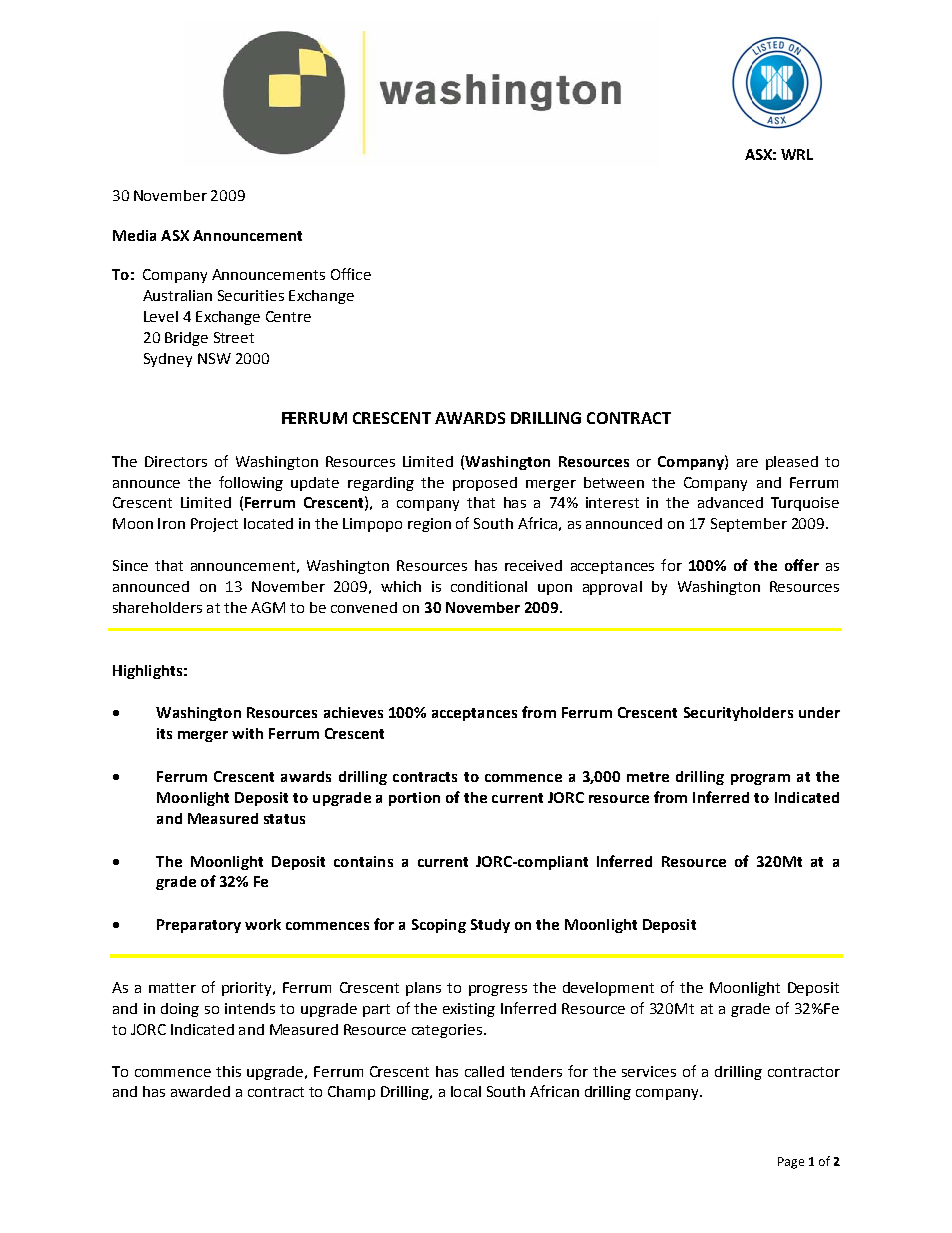  What do you see at coordinates (351, 274) in the document?
I see `Office` at bounding box center [351, 274].
